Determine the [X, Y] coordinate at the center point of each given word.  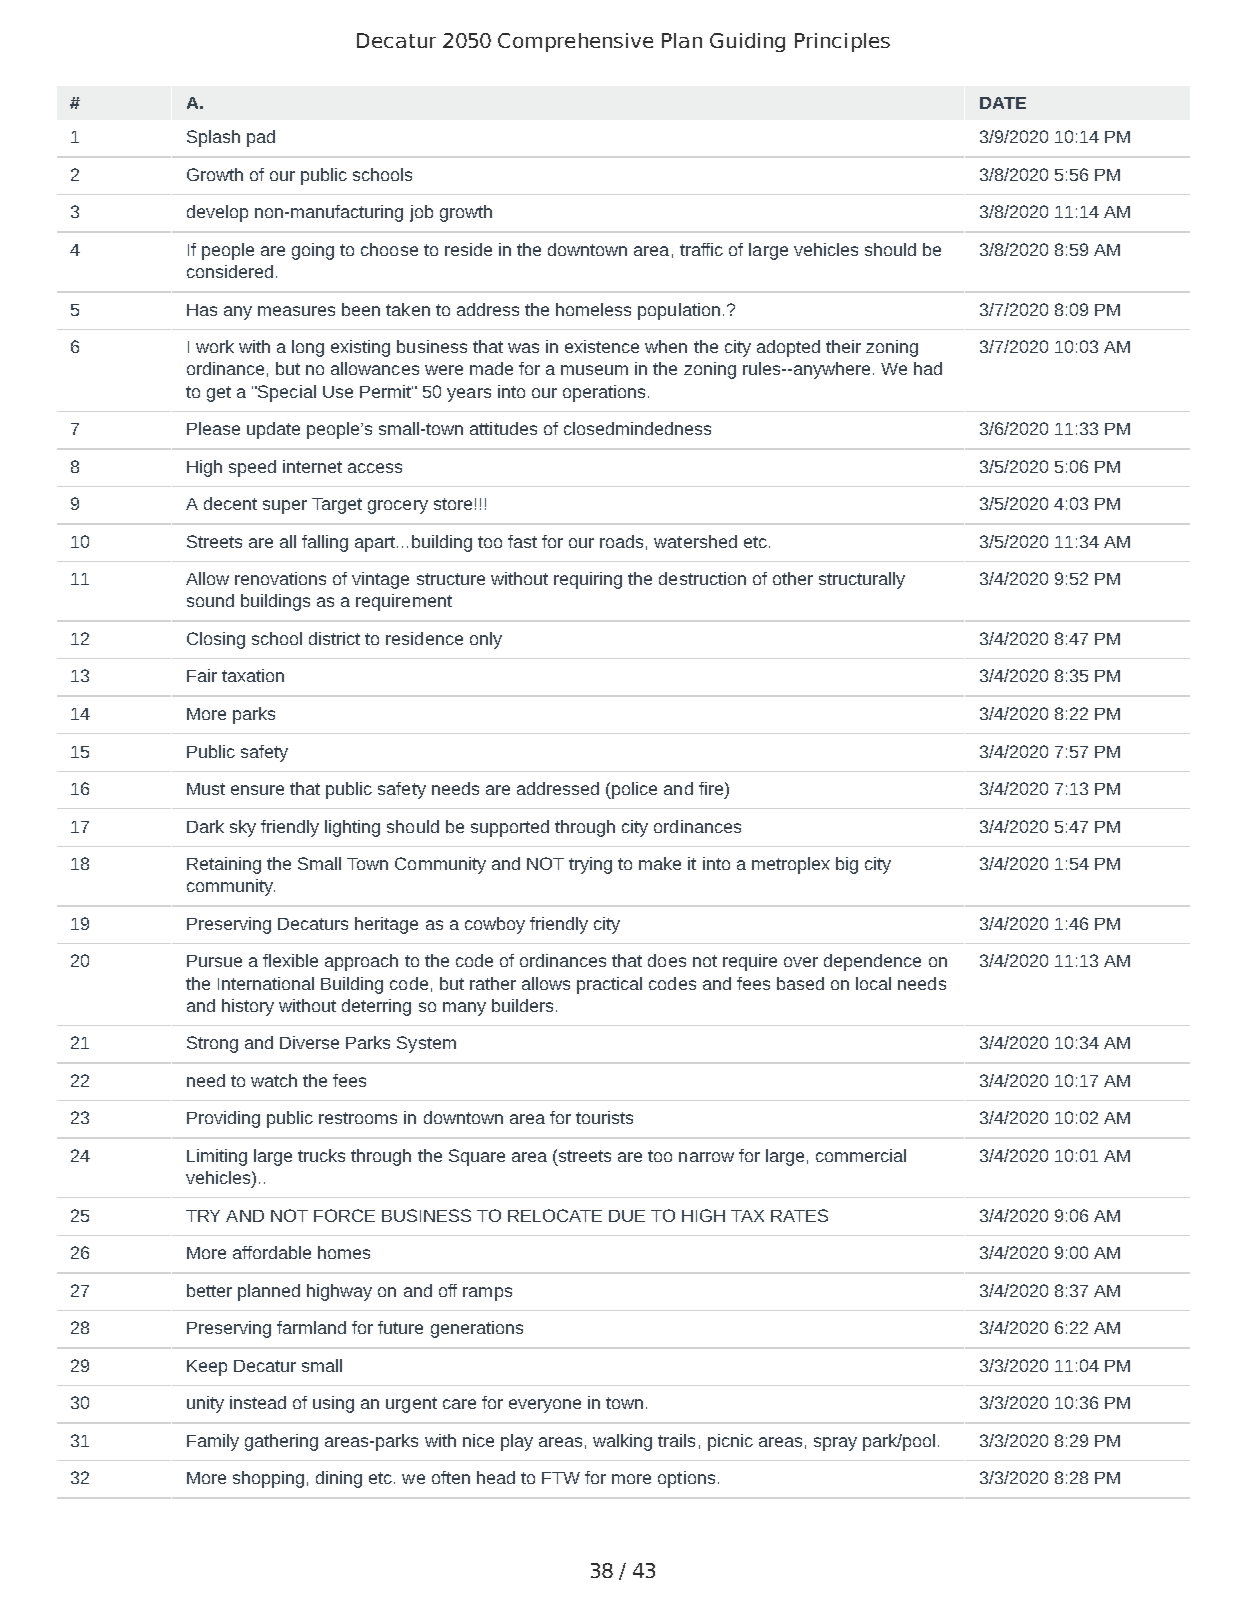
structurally [862, 580]
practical [609, 985]
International [266, 983]
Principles [842, 42]
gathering [281, 1442]
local [873, 983]
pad [261, 138]
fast [522, 541]
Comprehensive [575, 42]
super [285, 507]
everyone [545, 1406]
